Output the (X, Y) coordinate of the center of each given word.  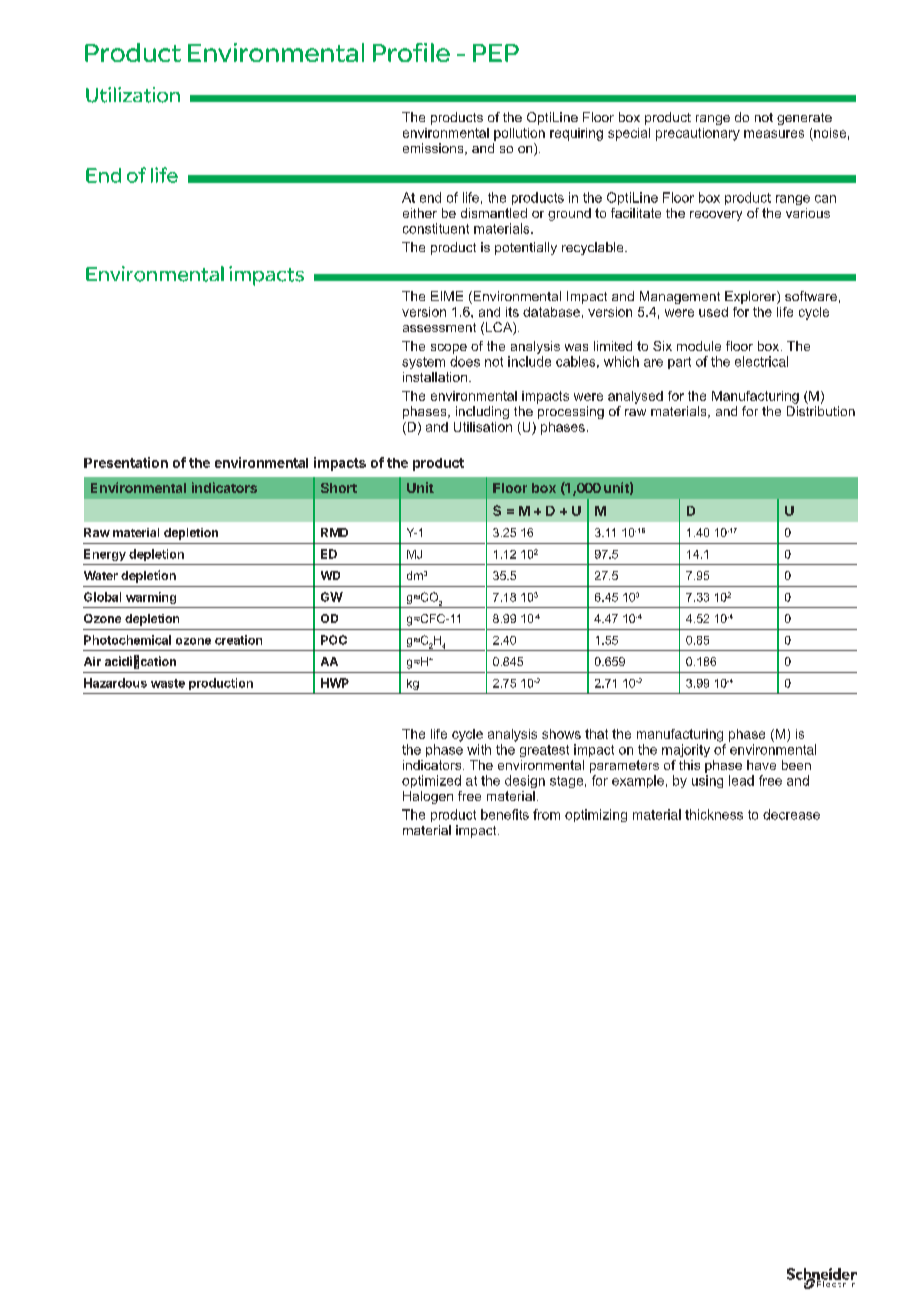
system (423, 363)
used (713, 312)
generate (804, 119)
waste (168, 683)
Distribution (821, 411)
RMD (334, 532)
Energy (105, 555)
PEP (496, 53)
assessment (439, 327)
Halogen (428, 797)
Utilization (133, 95)
